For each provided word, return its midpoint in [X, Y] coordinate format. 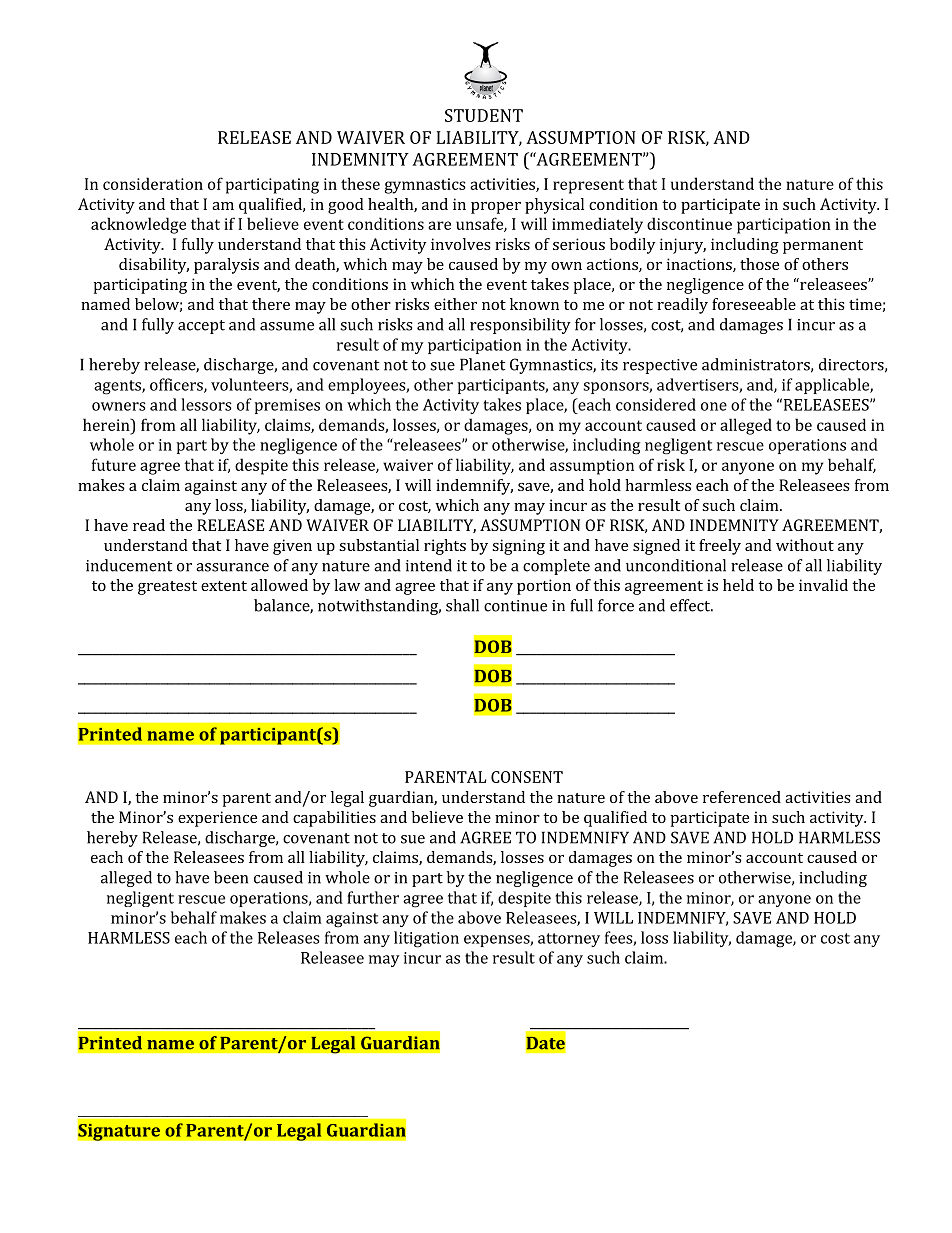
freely [720, 547]
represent [588, 186]
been [231, 877]
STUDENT [484, 115]
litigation [426, 939]
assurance [232, 567]
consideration [153, 183]
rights [445, 547]
